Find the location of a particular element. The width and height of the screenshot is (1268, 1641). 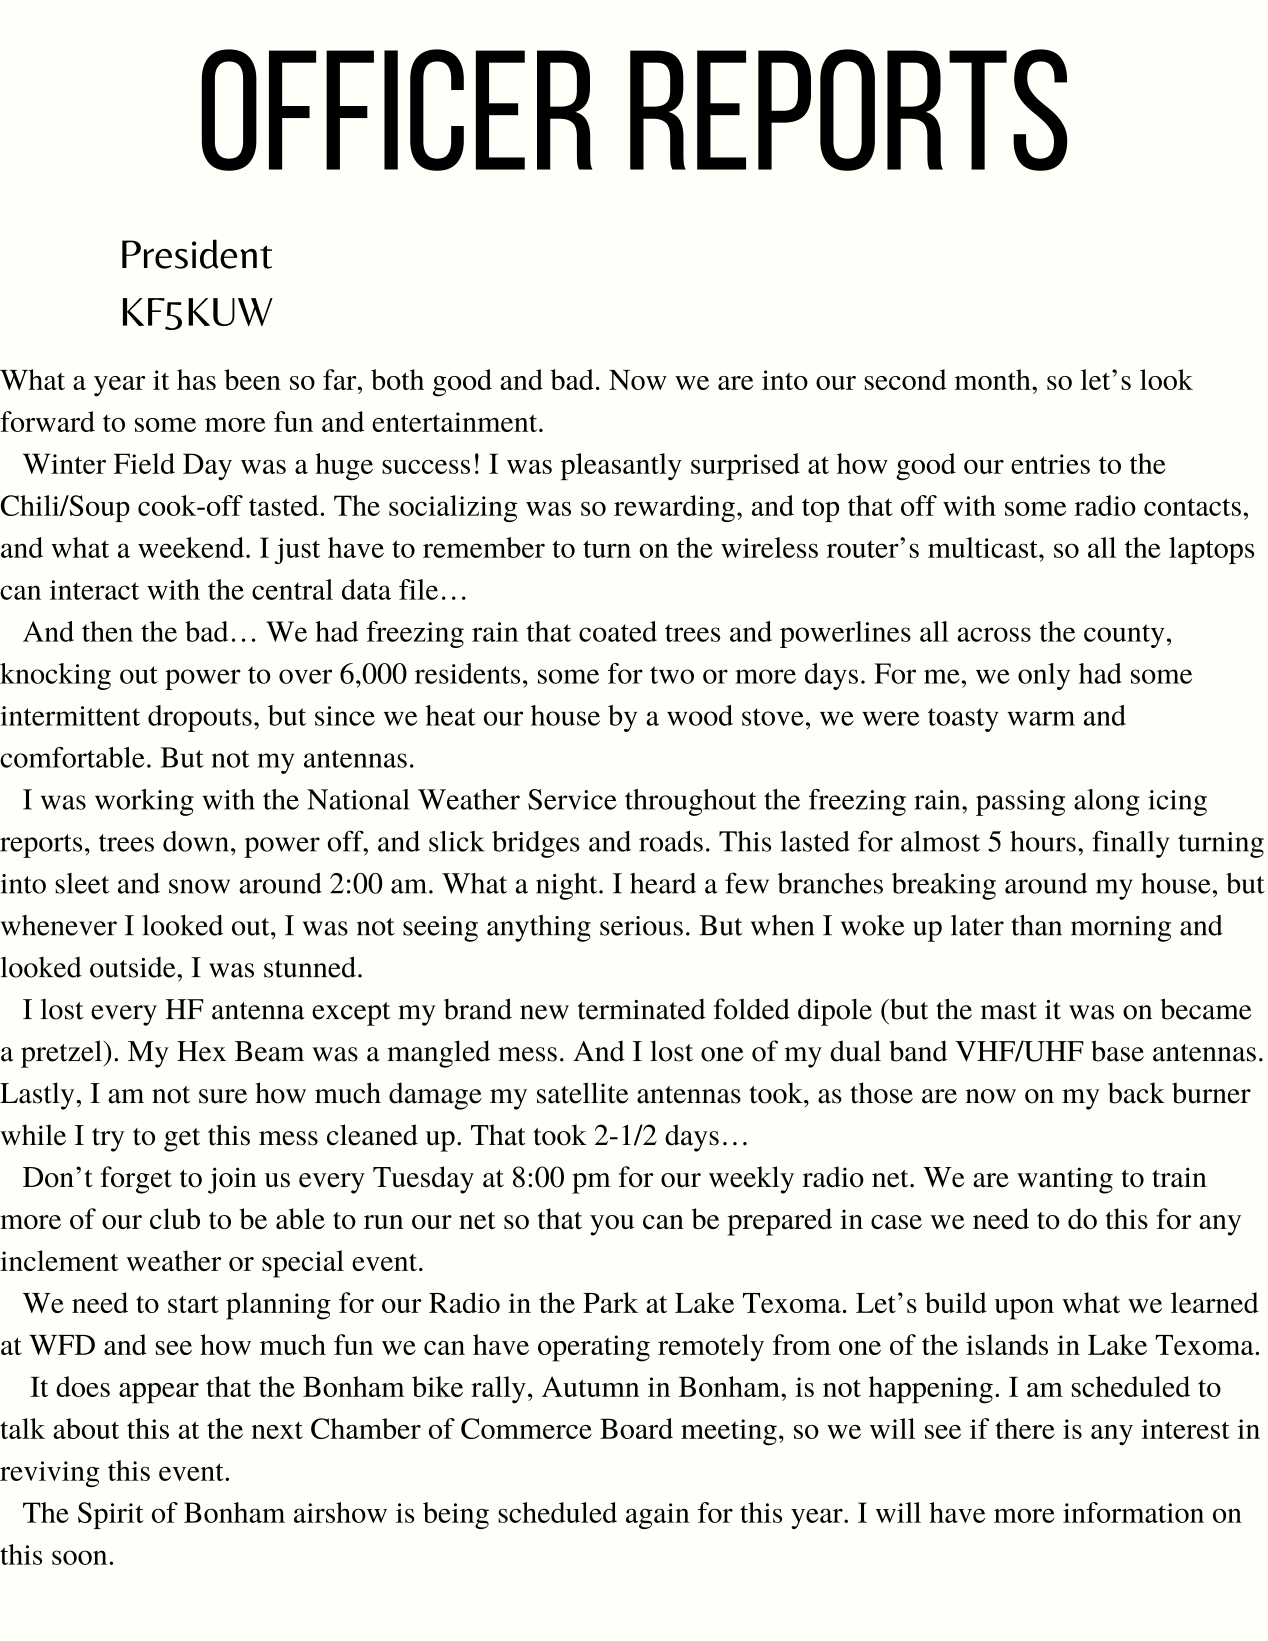

back is located at coordinates (1136, 1093).
